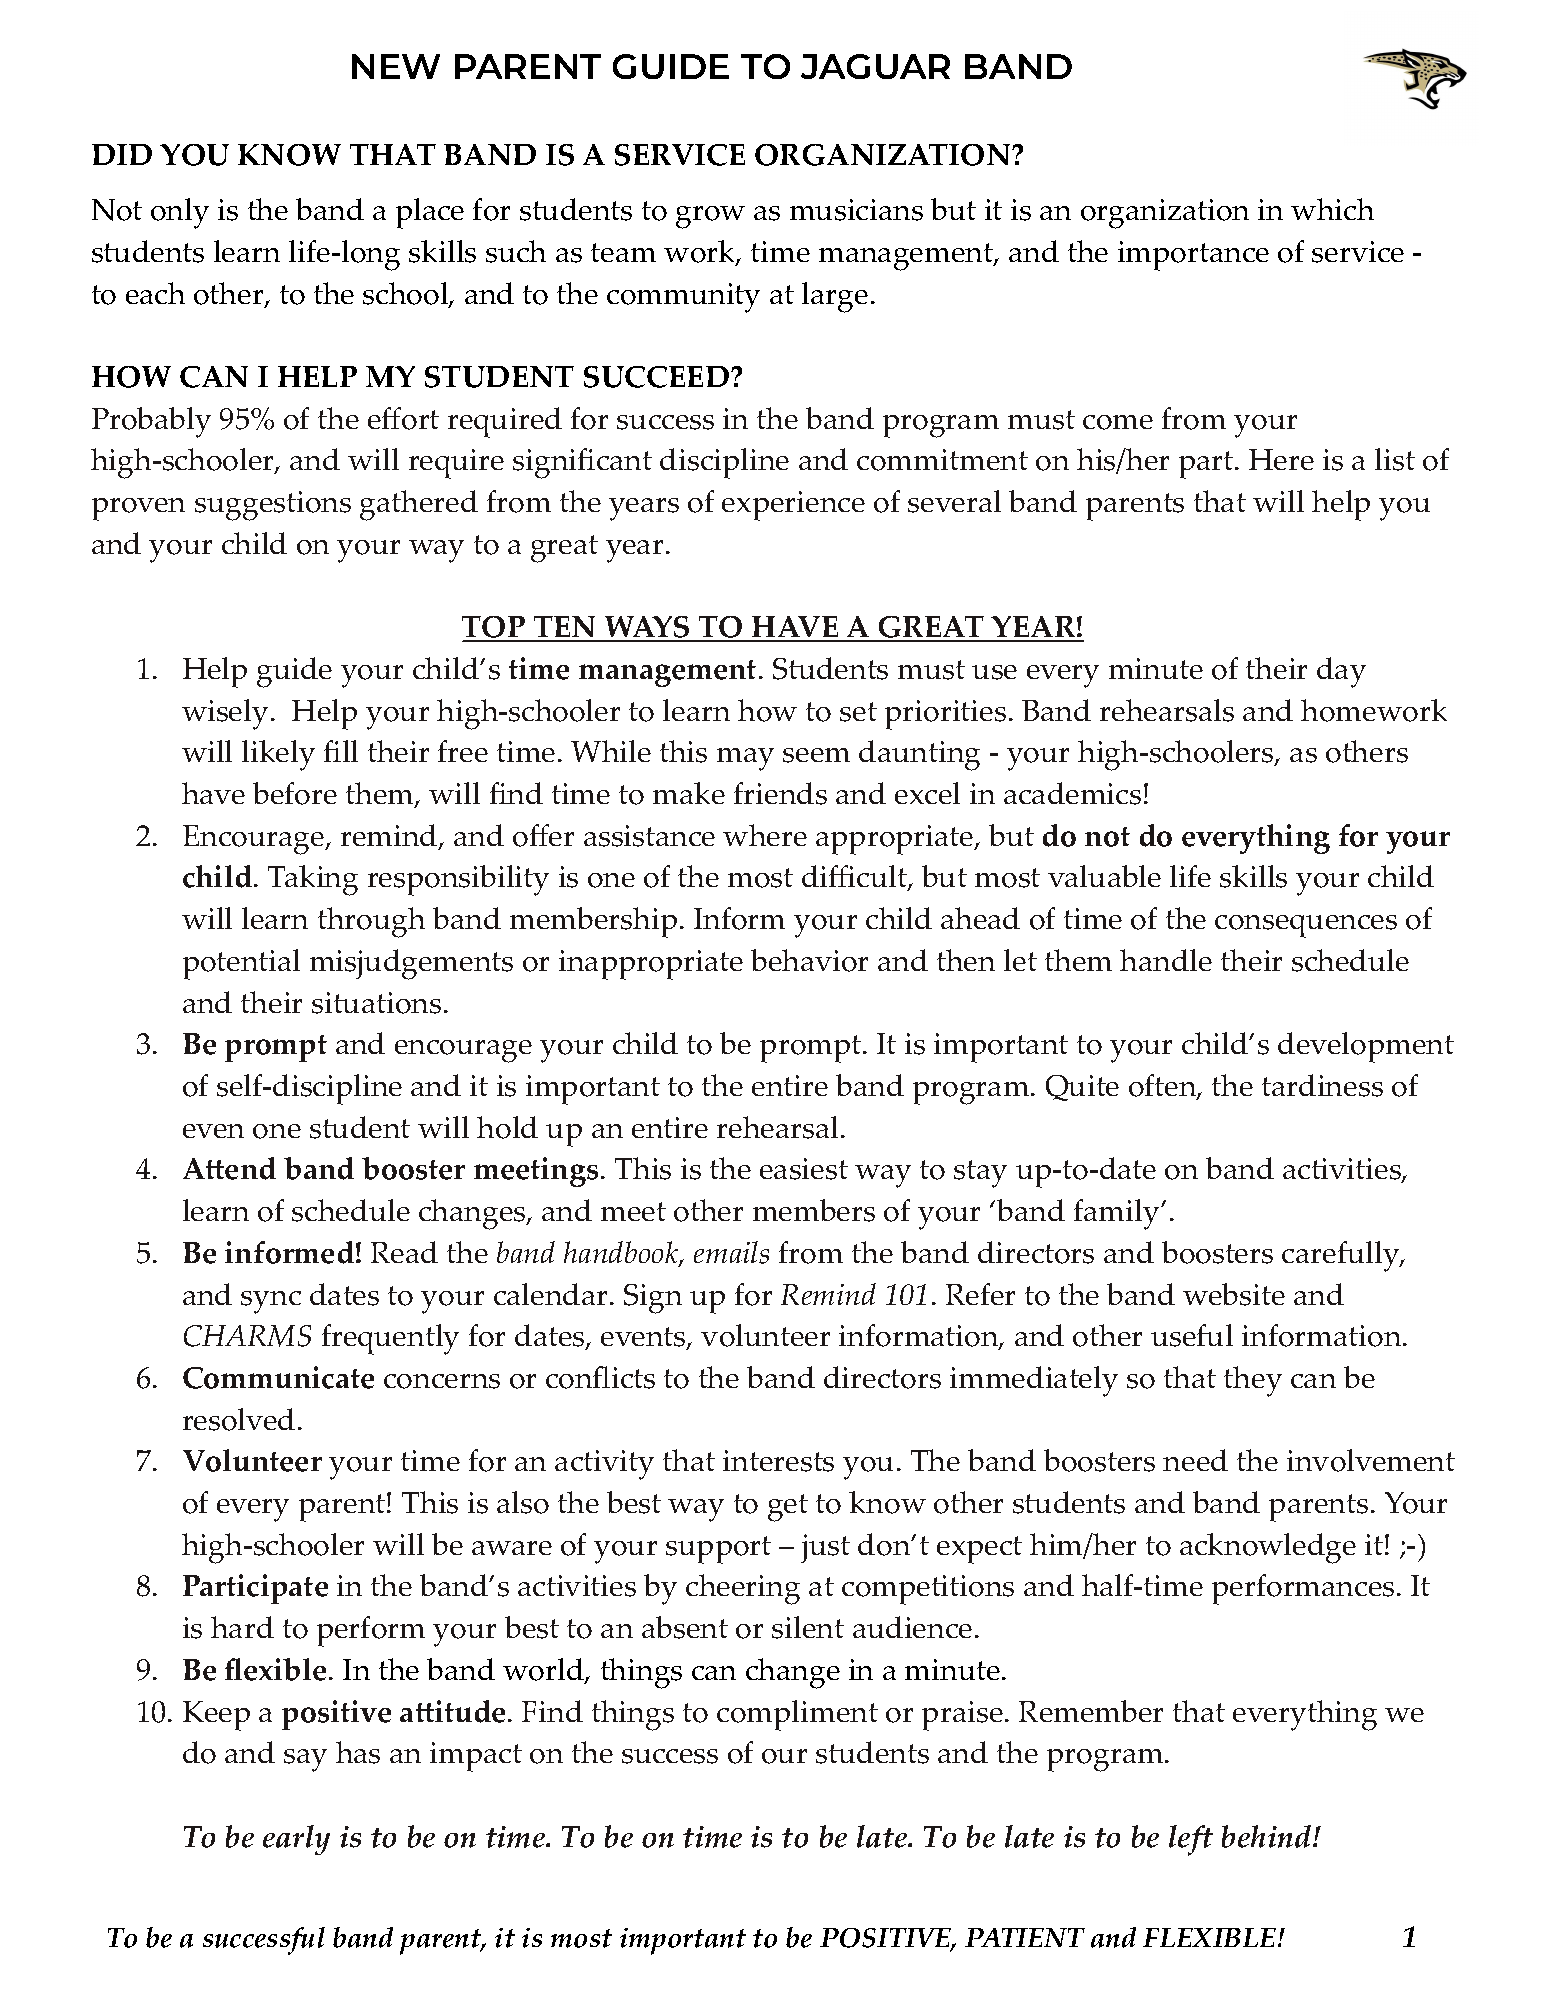  Describe the element at coordinates (797, 1715) in the screenshot. I see `compliment` at that location.
